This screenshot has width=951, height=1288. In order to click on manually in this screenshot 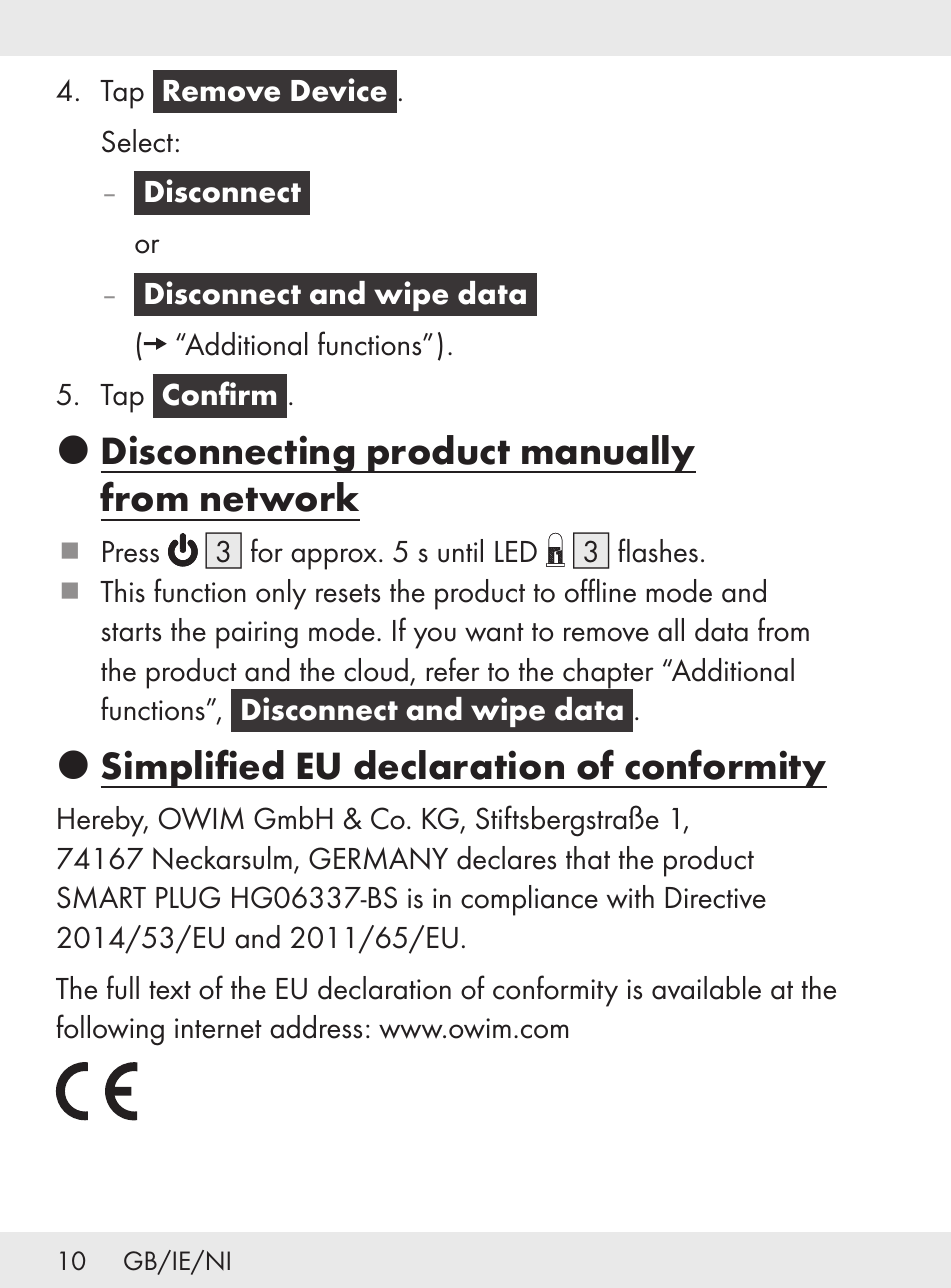, I will do `click(608, 454)`.
